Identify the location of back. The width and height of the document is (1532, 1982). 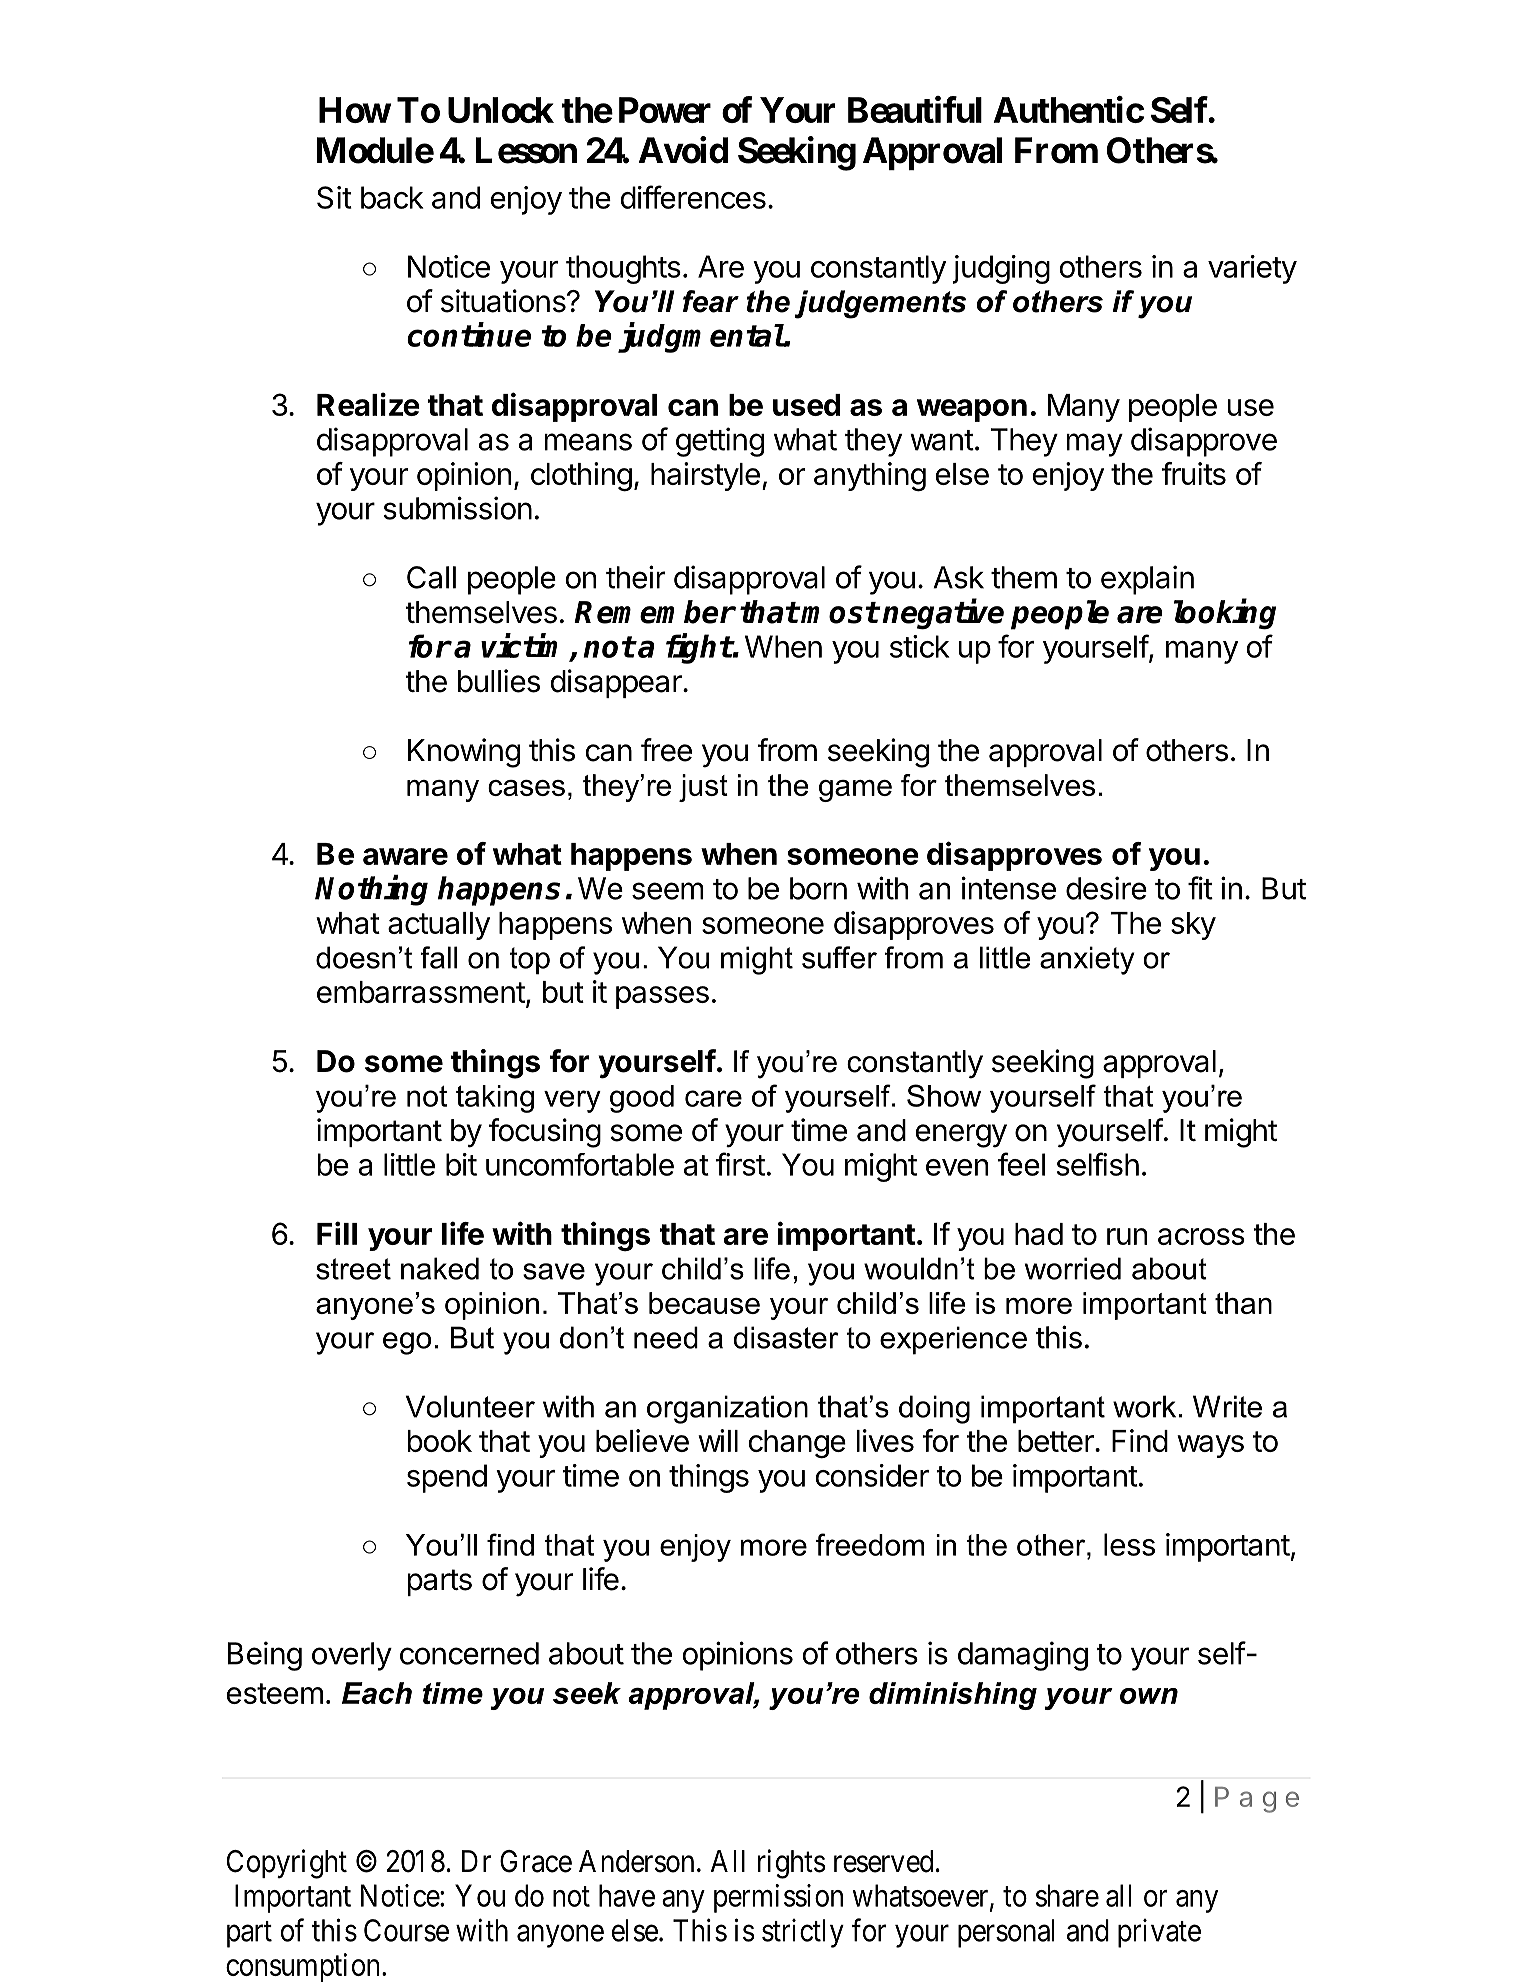
(392, 197).
